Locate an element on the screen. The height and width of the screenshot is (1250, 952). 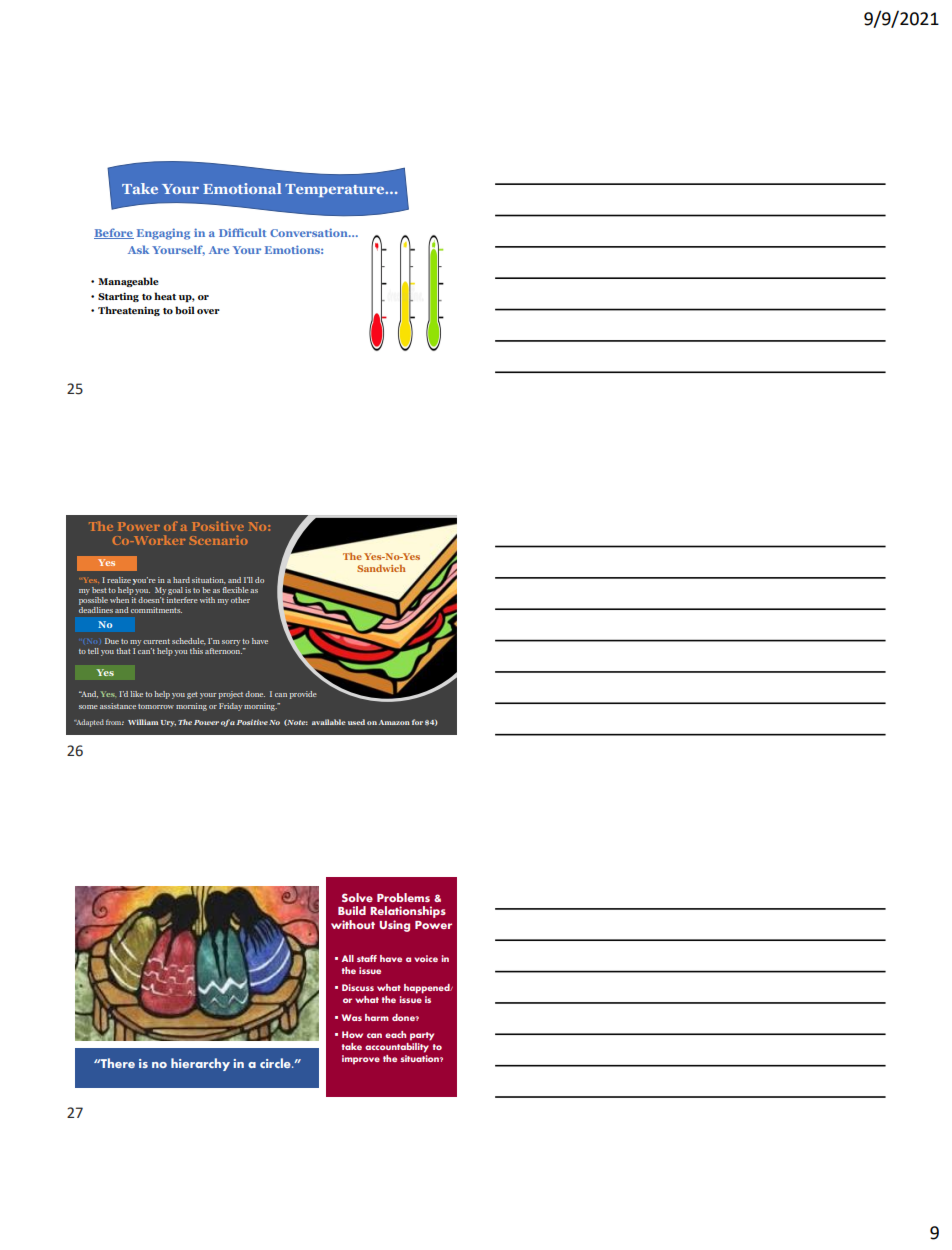
Amazon is located at coordinates (394, 722).
